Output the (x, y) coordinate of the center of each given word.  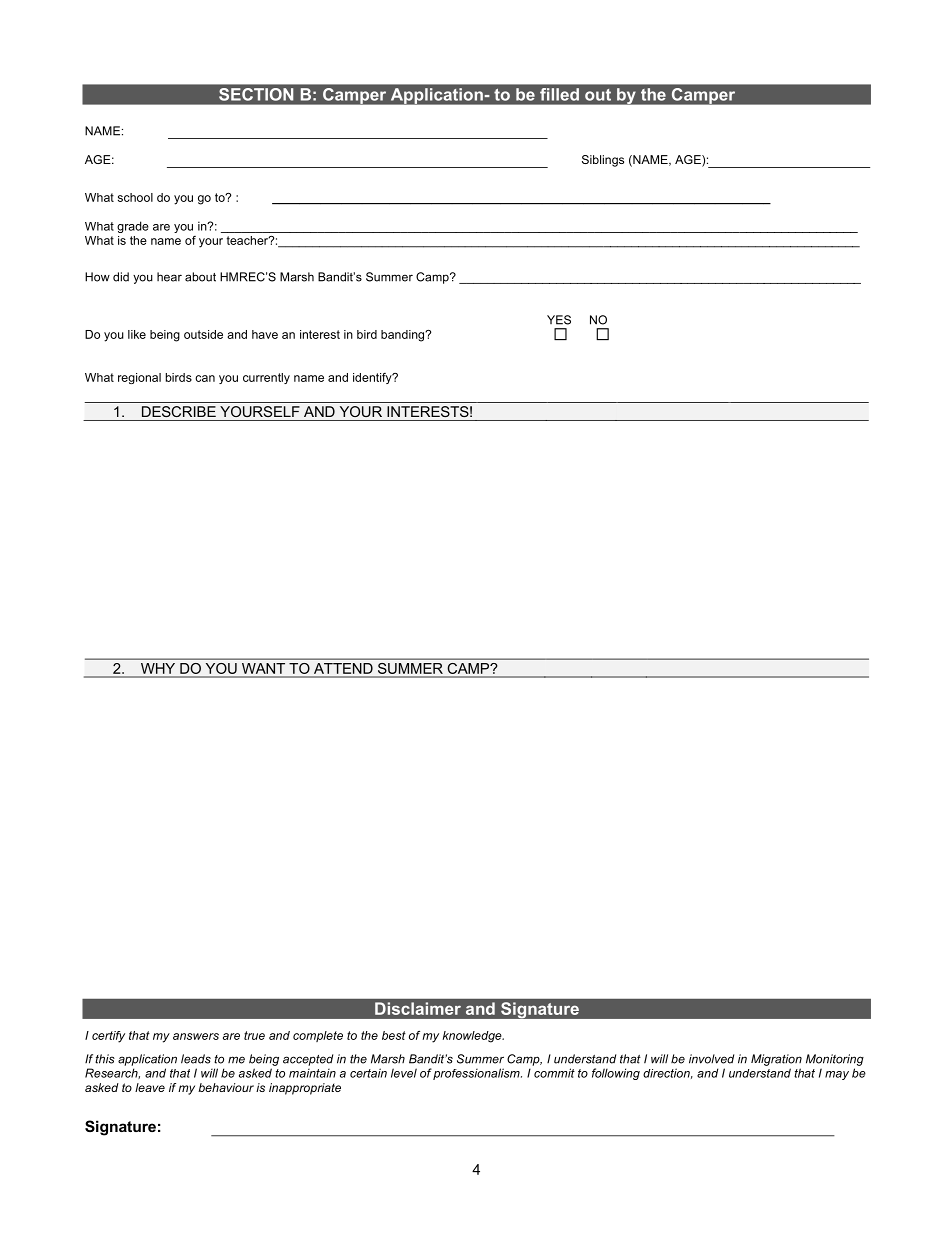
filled (559, 94)
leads (196, 1059)
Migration (776, 1060)
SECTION (256, 94)
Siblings (603, 161)
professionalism (477, 1074)
